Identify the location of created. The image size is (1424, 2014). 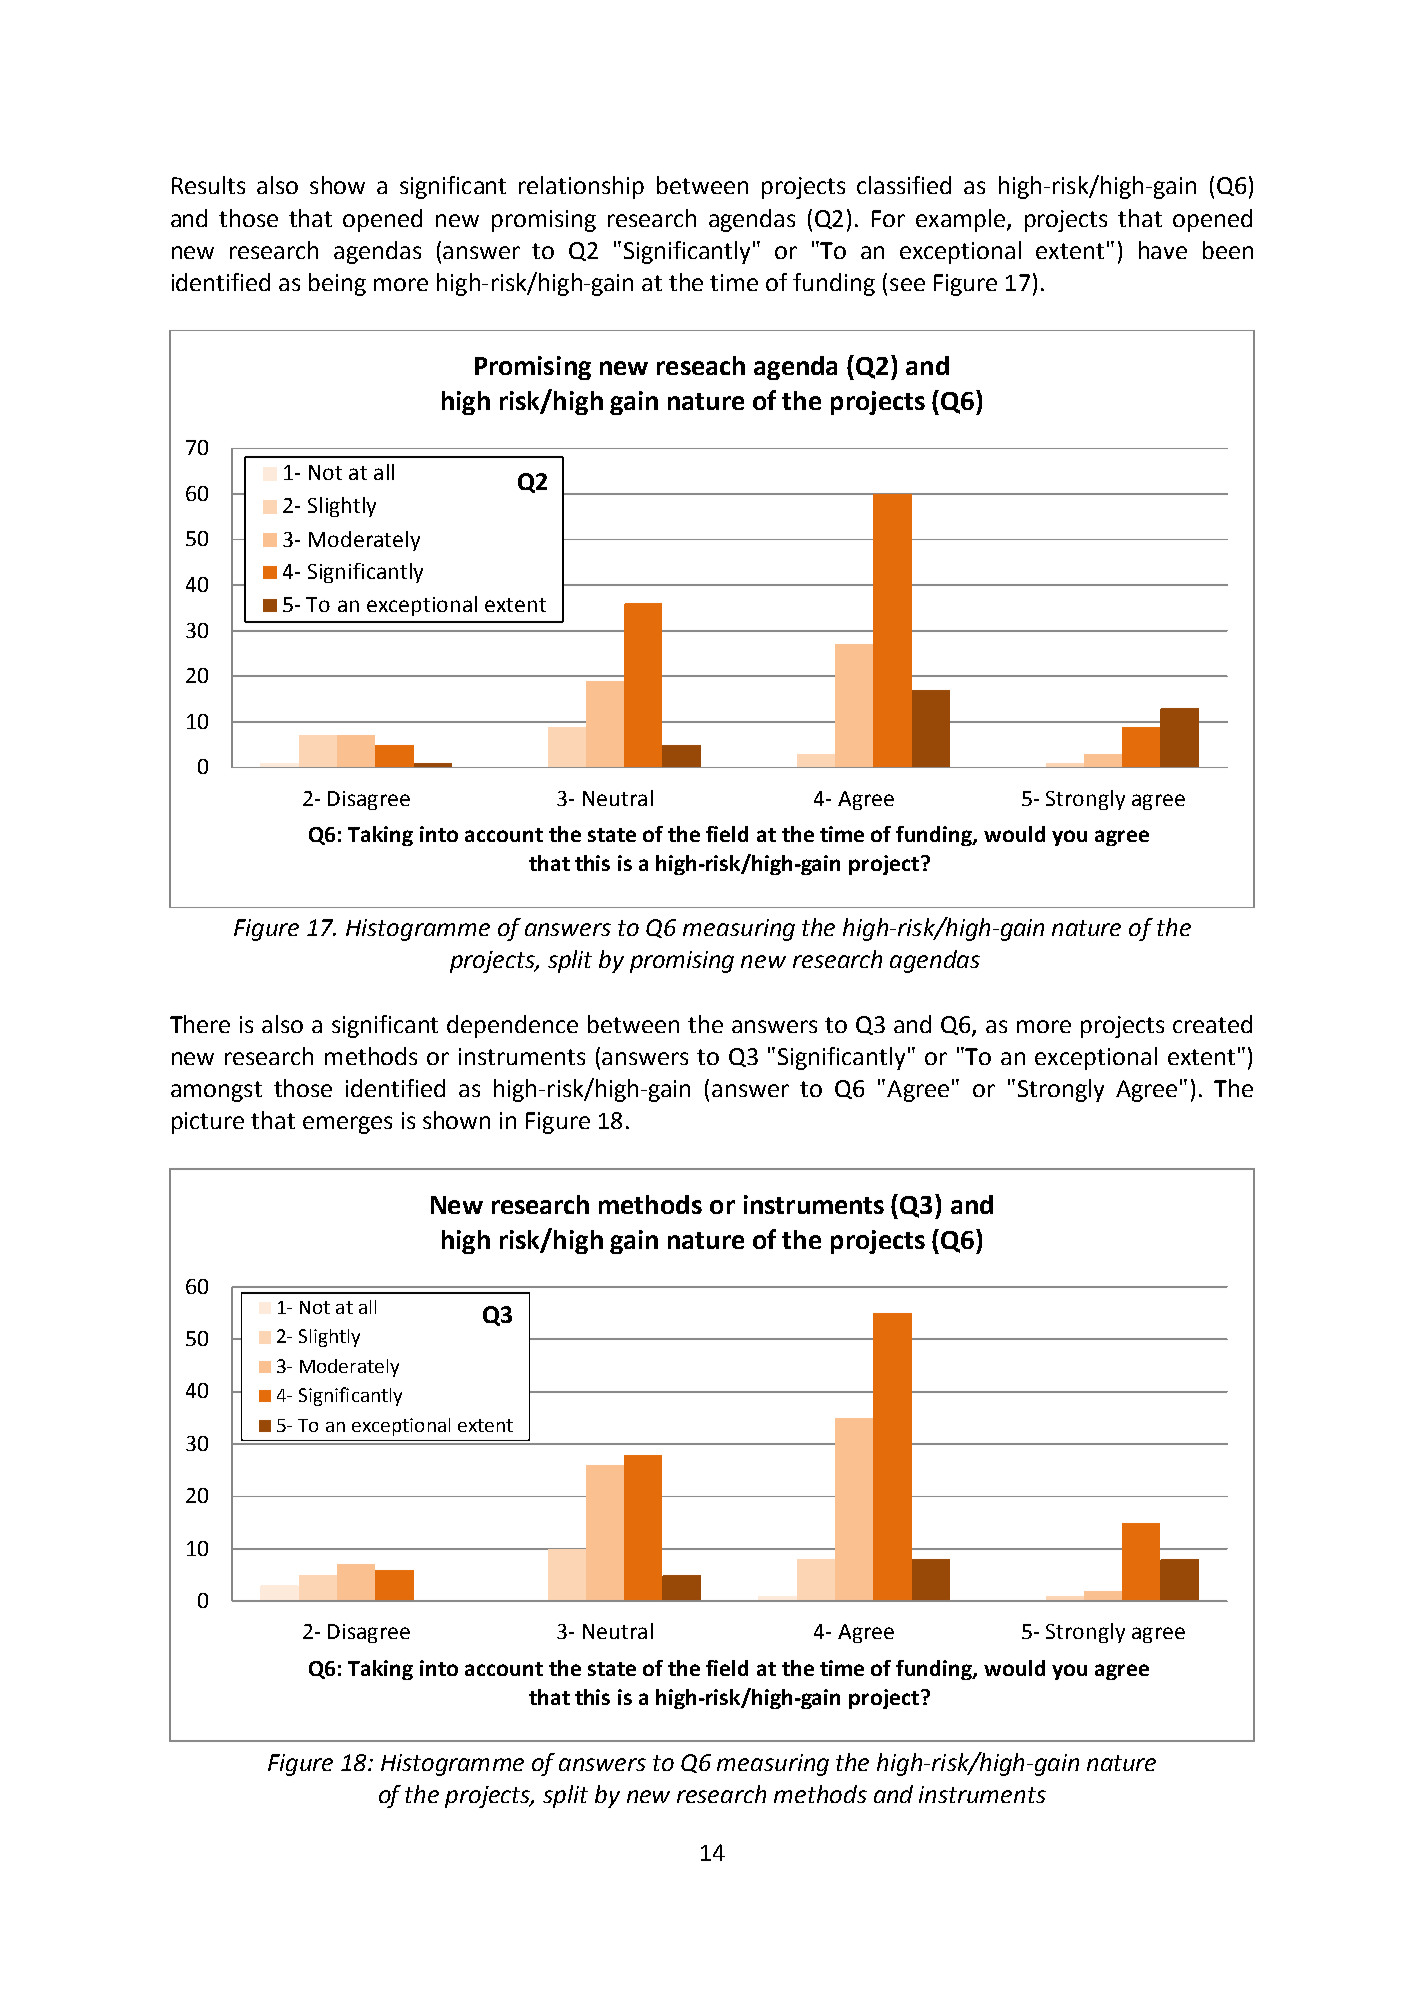
(1212, 1024).
